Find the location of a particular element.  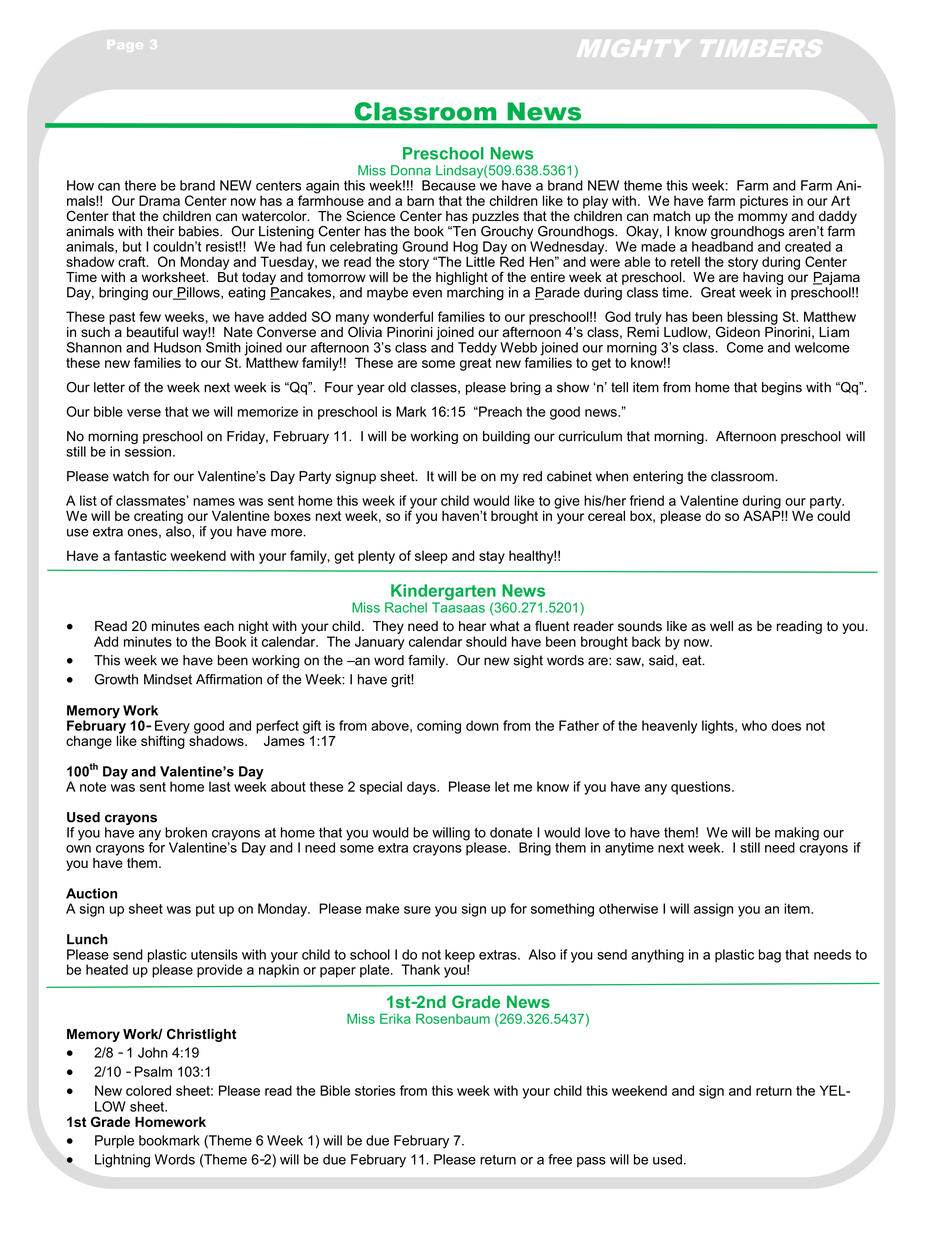

bag is located at coordinates (770, 956).
